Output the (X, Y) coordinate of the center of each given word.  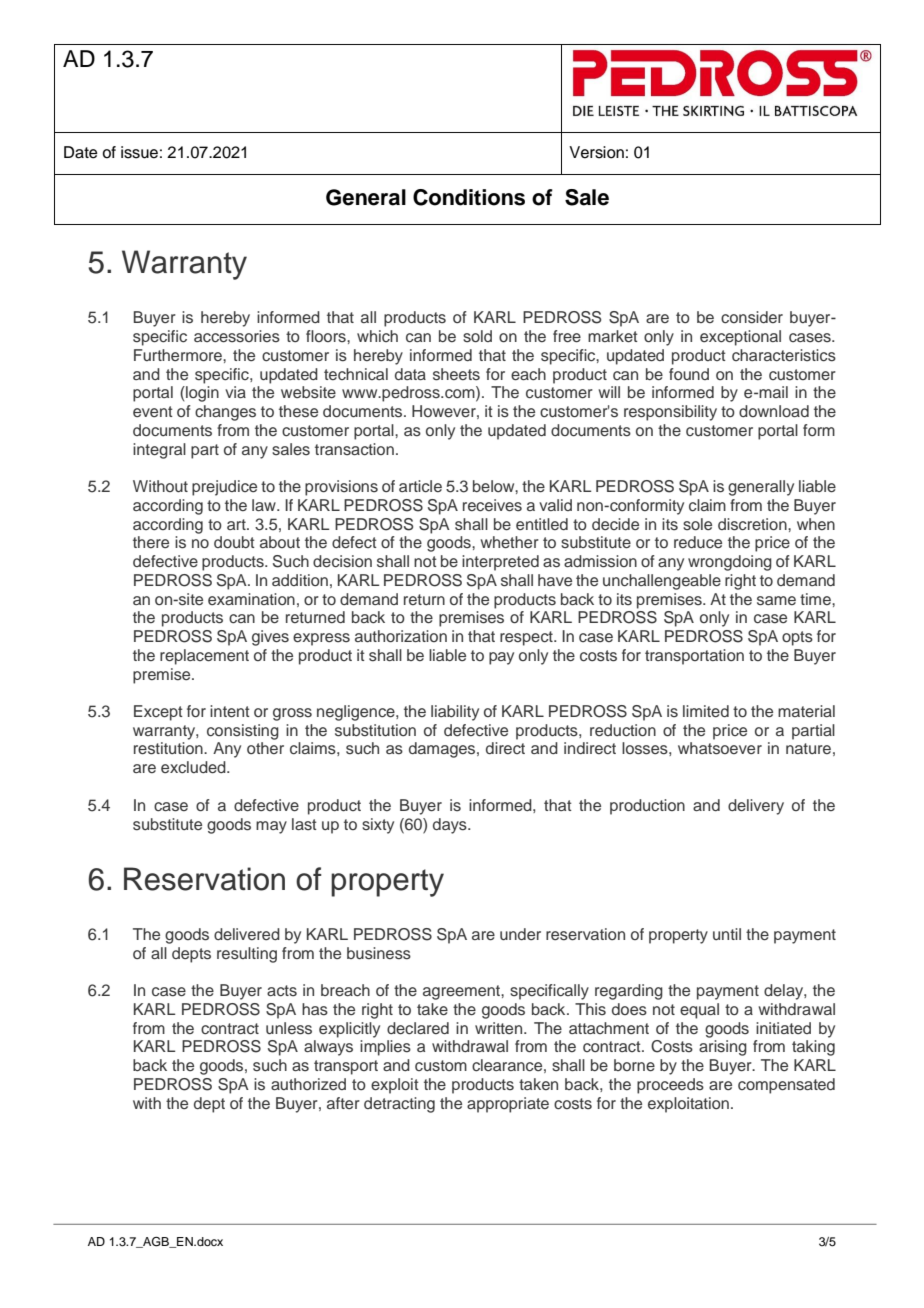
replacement (204, 657)
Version (596, 152)
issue (139, 152)
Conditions (469, 197)
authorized (308, 1084)
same (776, 601)
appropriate (508, 1105)
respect (527, 638)
